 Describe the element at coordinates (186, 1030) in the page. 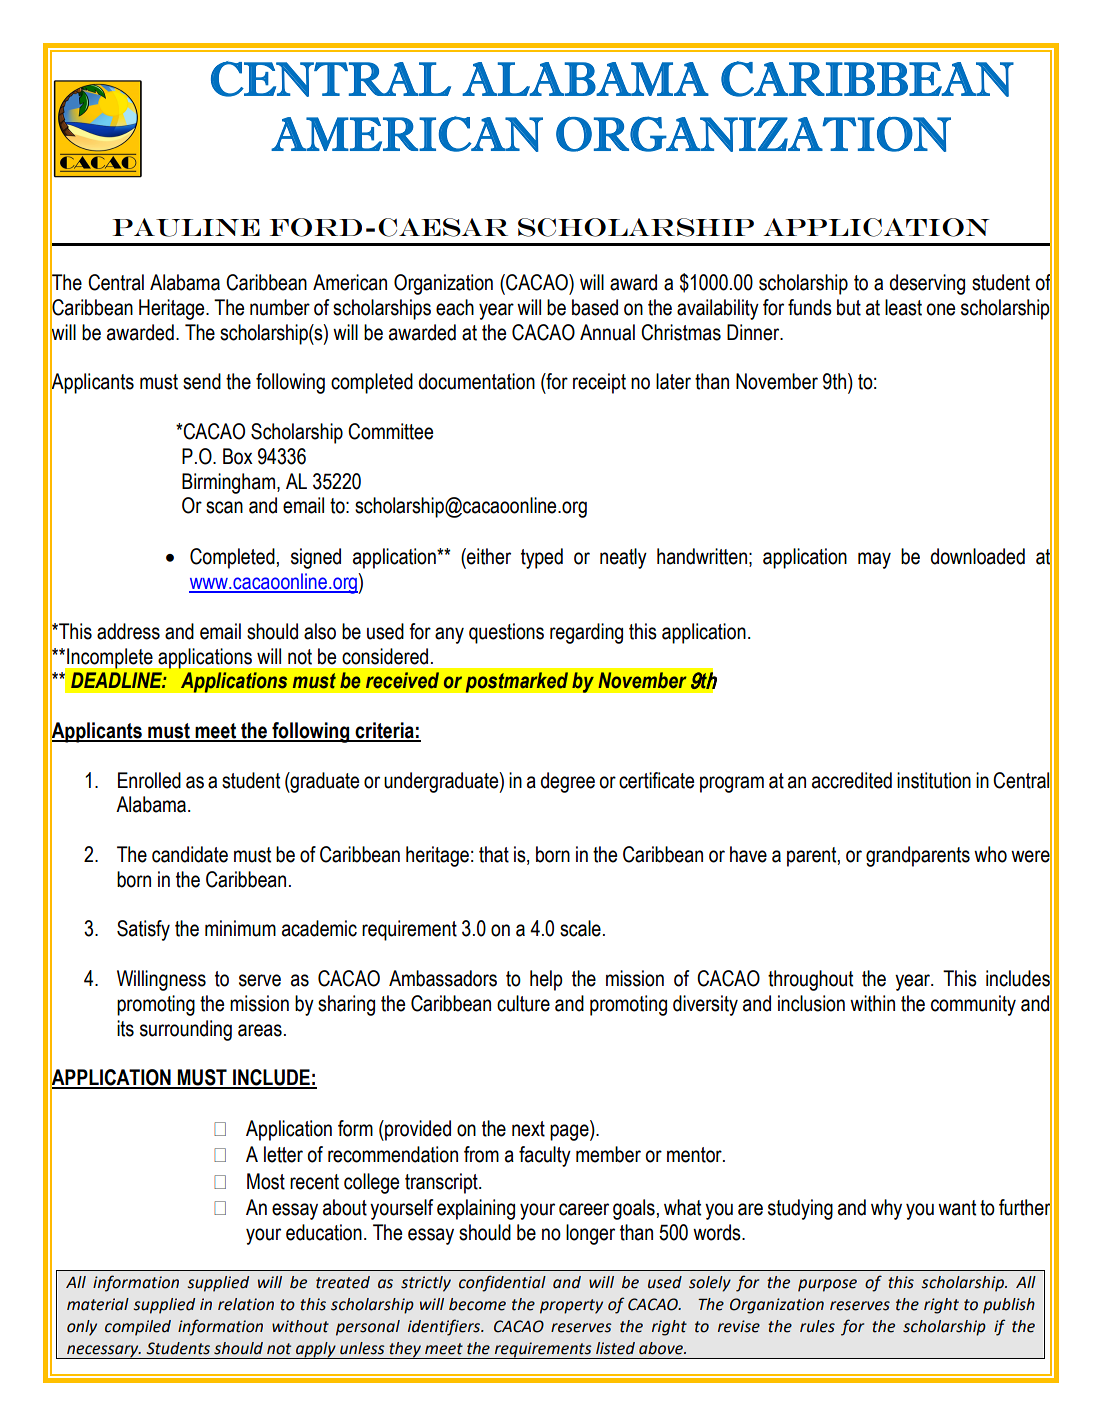

I see `surrounding` at that location.
